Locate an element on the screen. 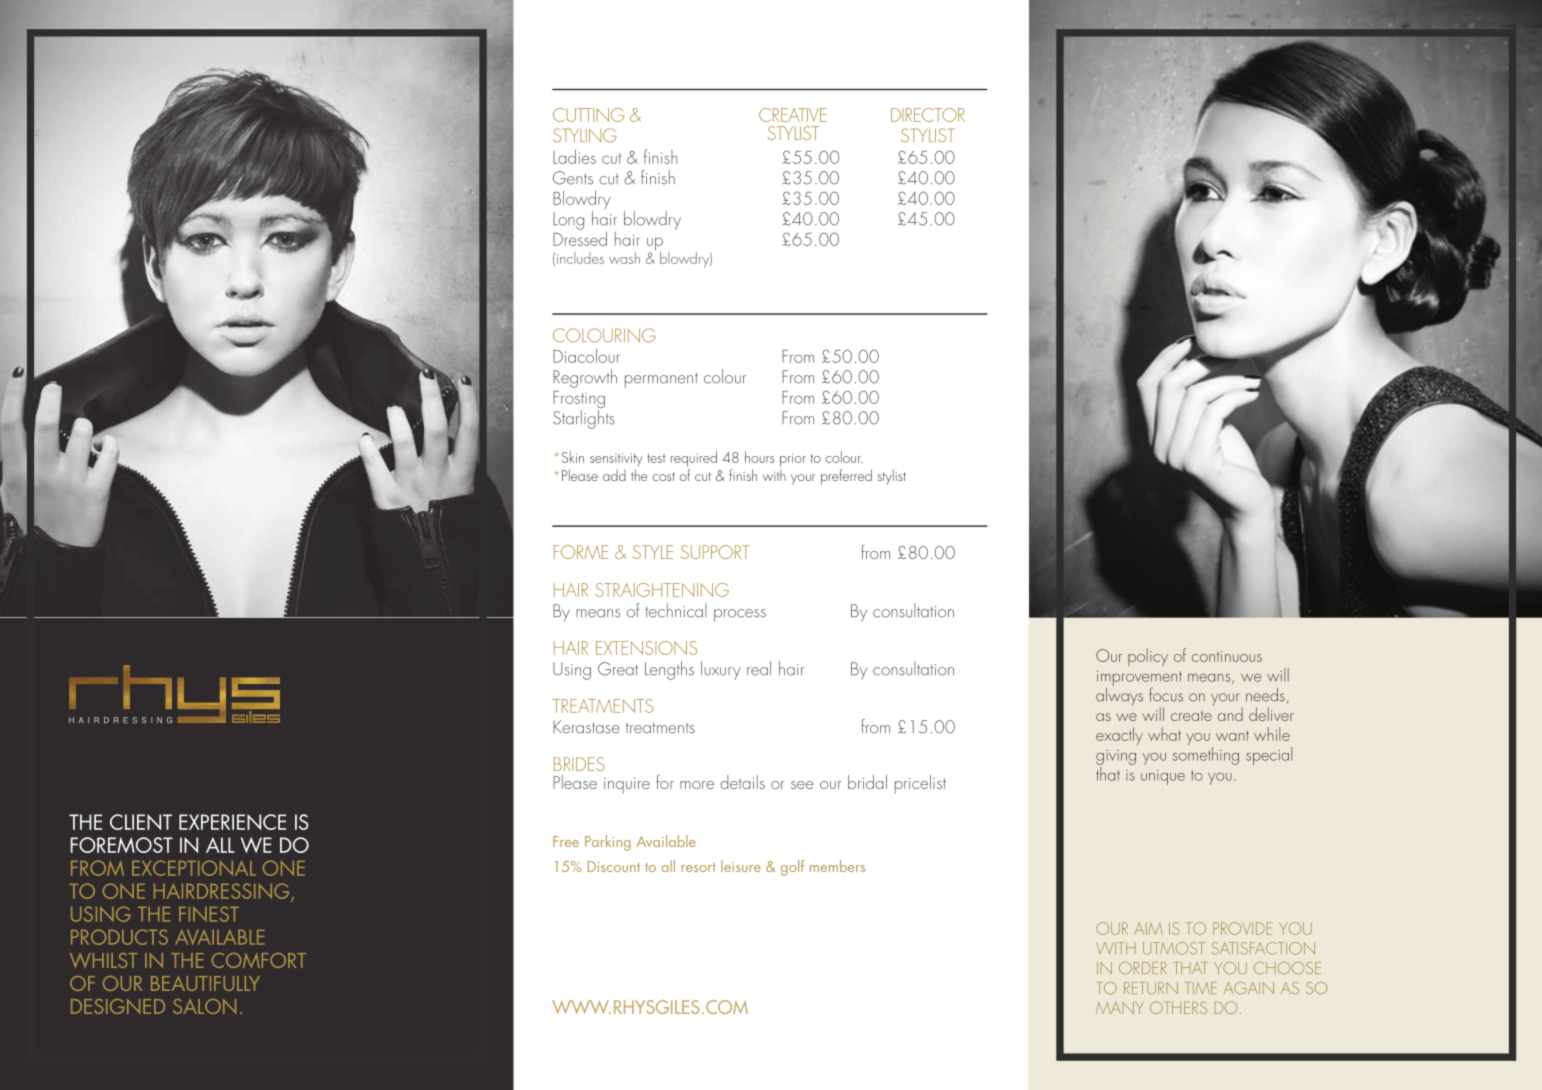 The image size is (1542, 1090). STYLING is located at coordinates (585, 135).
